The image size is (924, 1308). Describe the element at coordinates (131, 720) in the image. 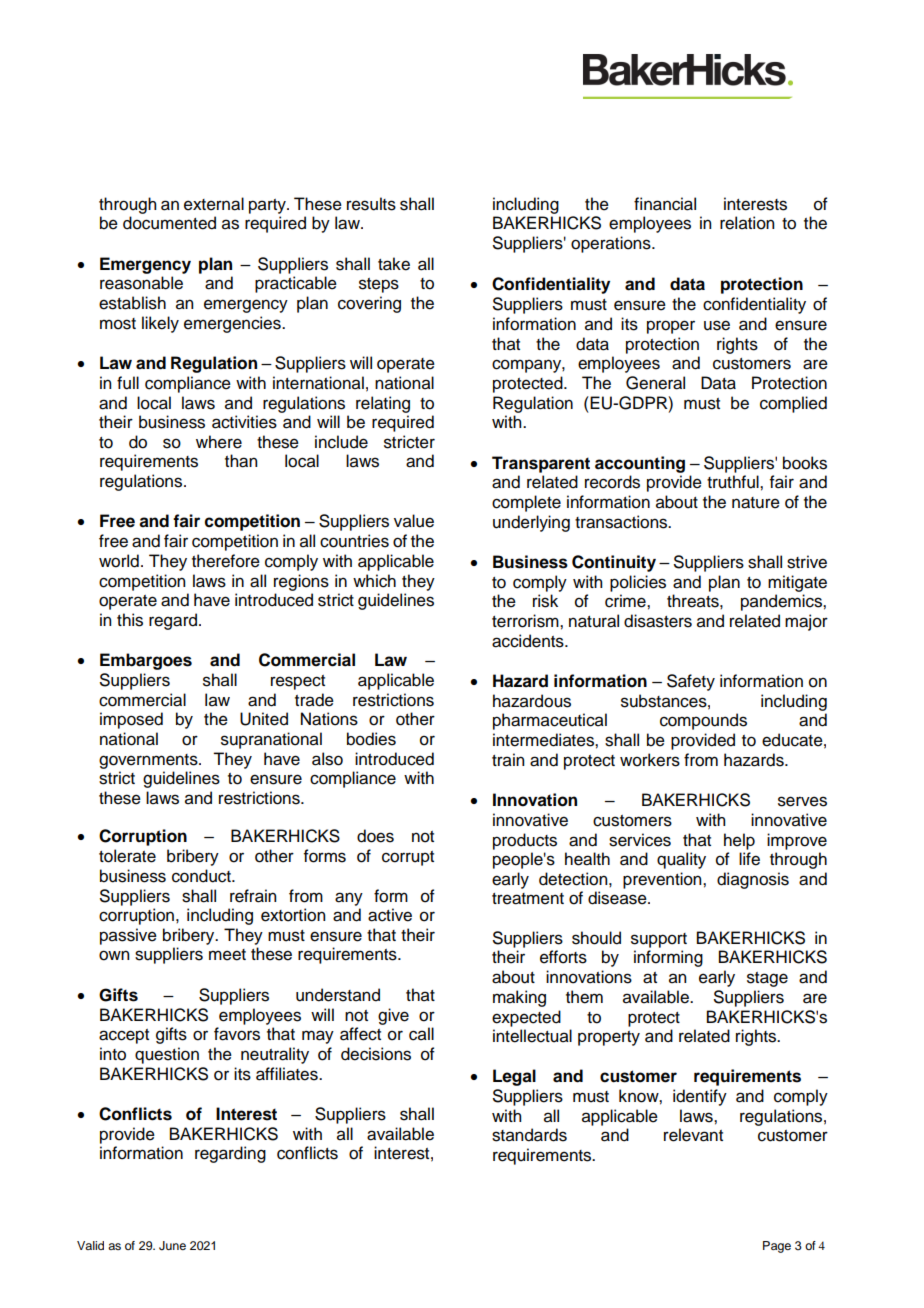

I see `imposed` at that location.
